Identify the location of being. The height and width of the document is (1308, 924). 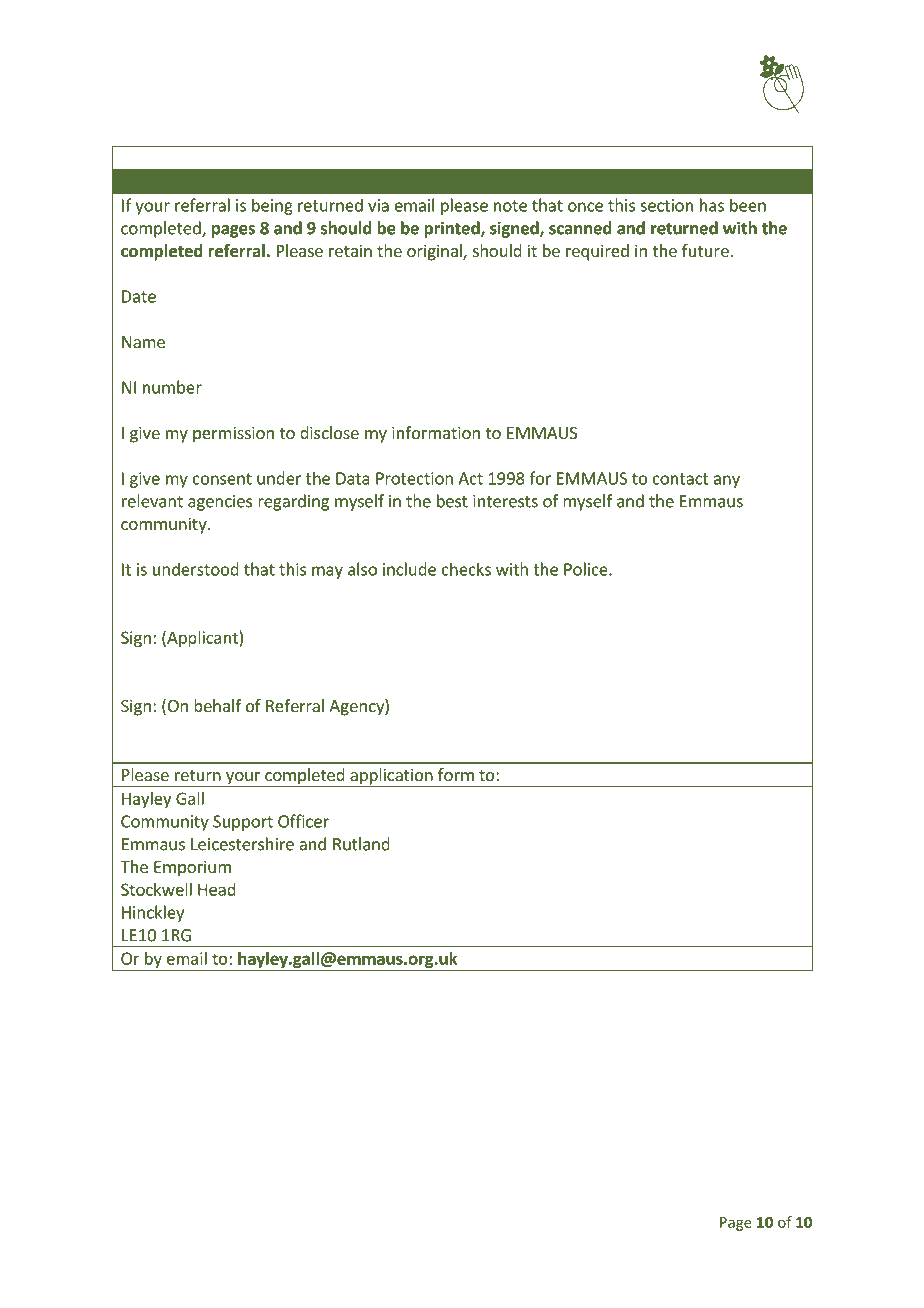
(272, 206).
